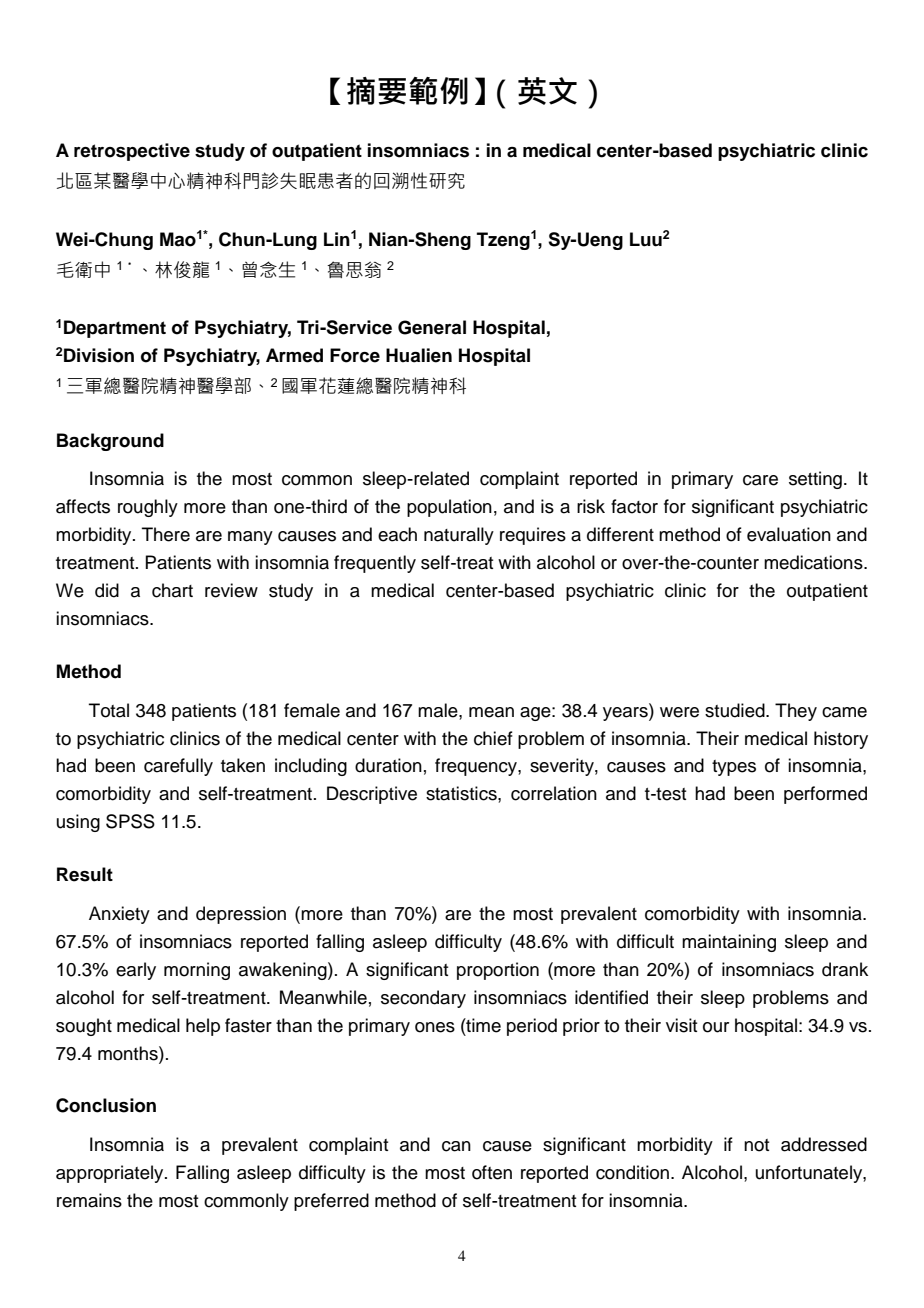 This page has height=1308, width=924. What do you see at coordinates (148, 508) in the page?
I see `roughly` at bounding box center [148, 508].
